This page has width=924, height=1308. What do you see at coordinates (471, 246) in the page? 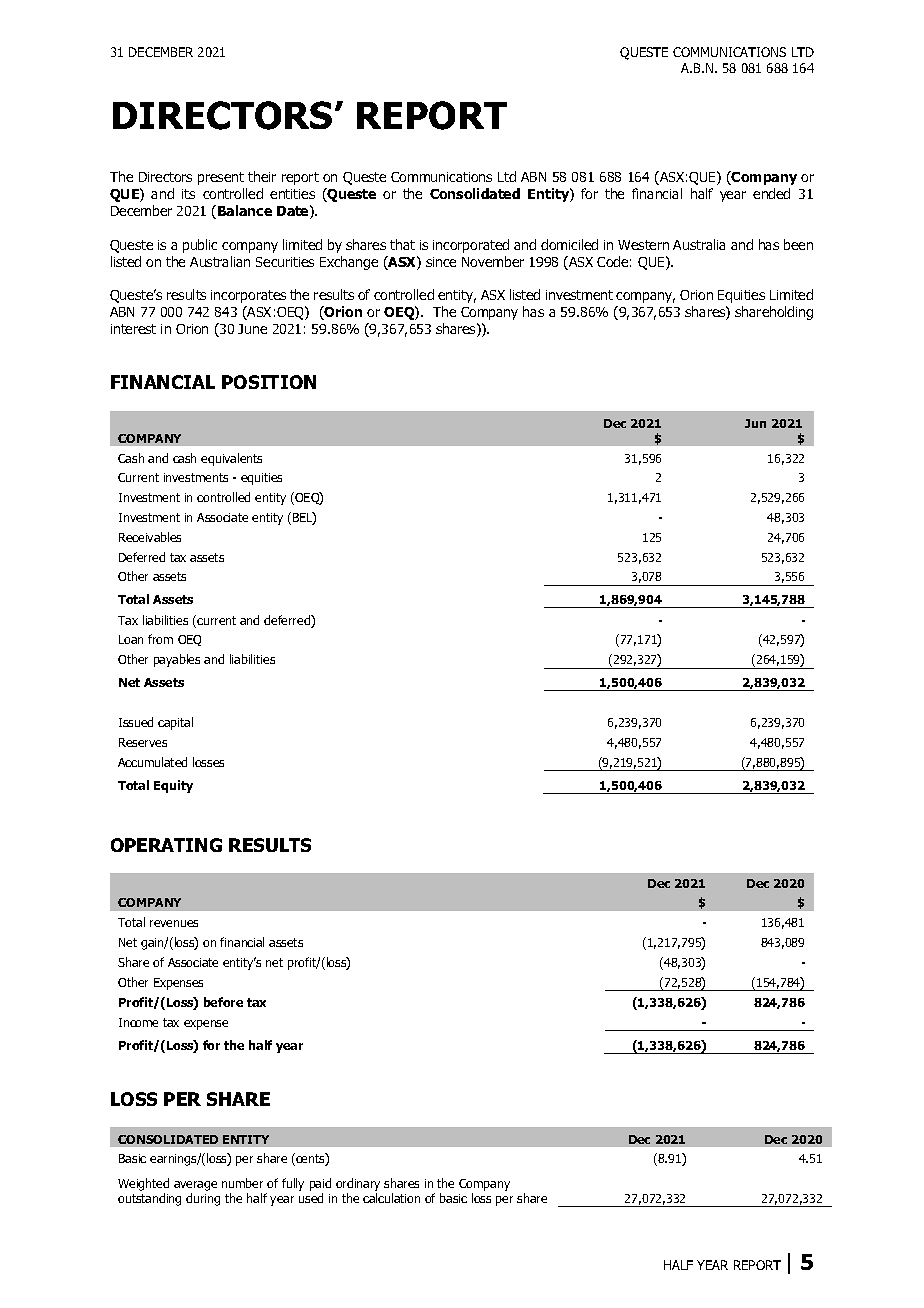
I see `incorporated` at bounding box center [471, 246].
